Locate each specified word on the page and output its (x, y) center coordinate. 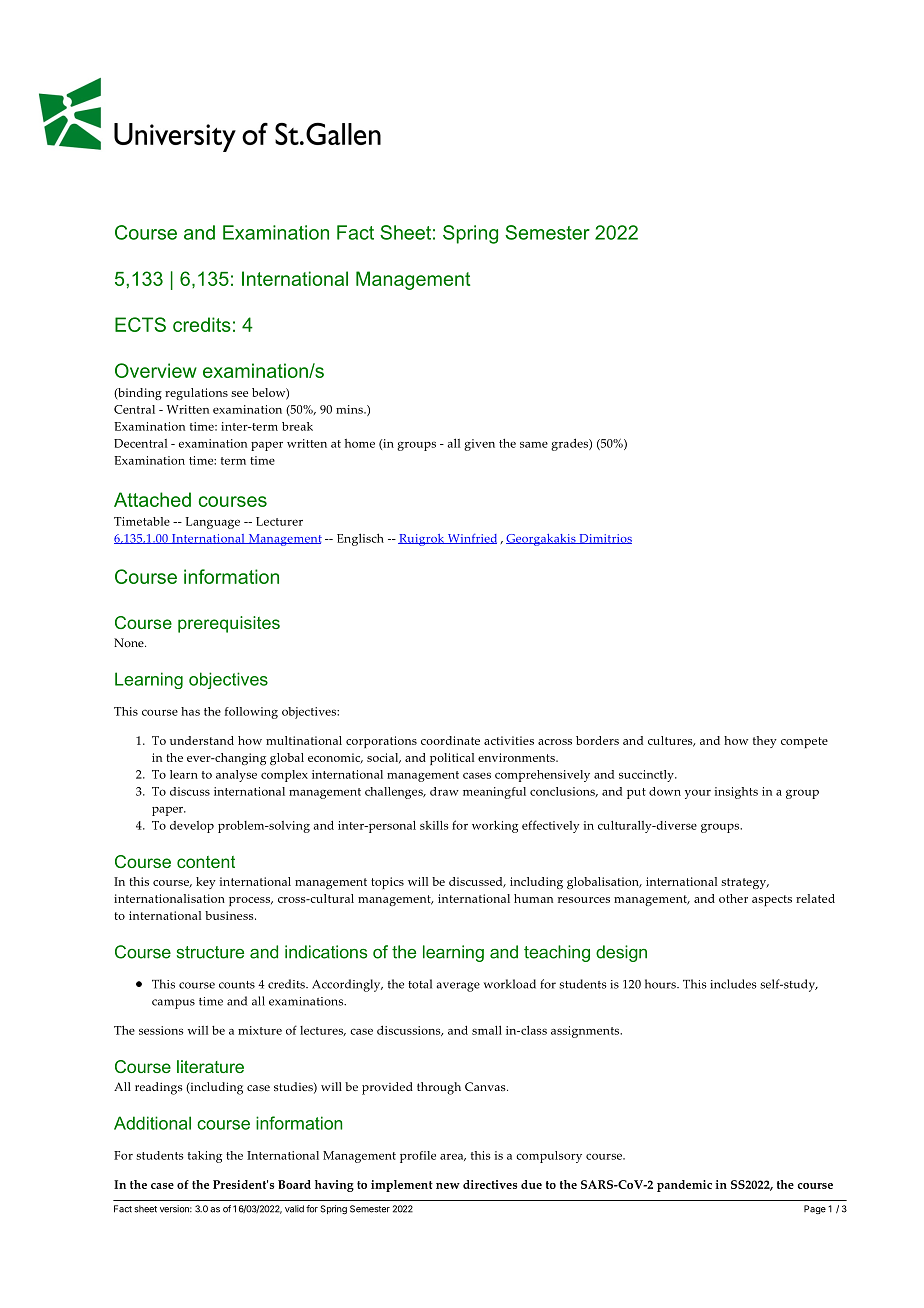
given (479, 445)
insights (736, 793)
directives (490, 1184)
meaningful (494, 793)
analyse (236, 776)
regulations (196, 394)
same (534, 444)
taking (205, 1157)
